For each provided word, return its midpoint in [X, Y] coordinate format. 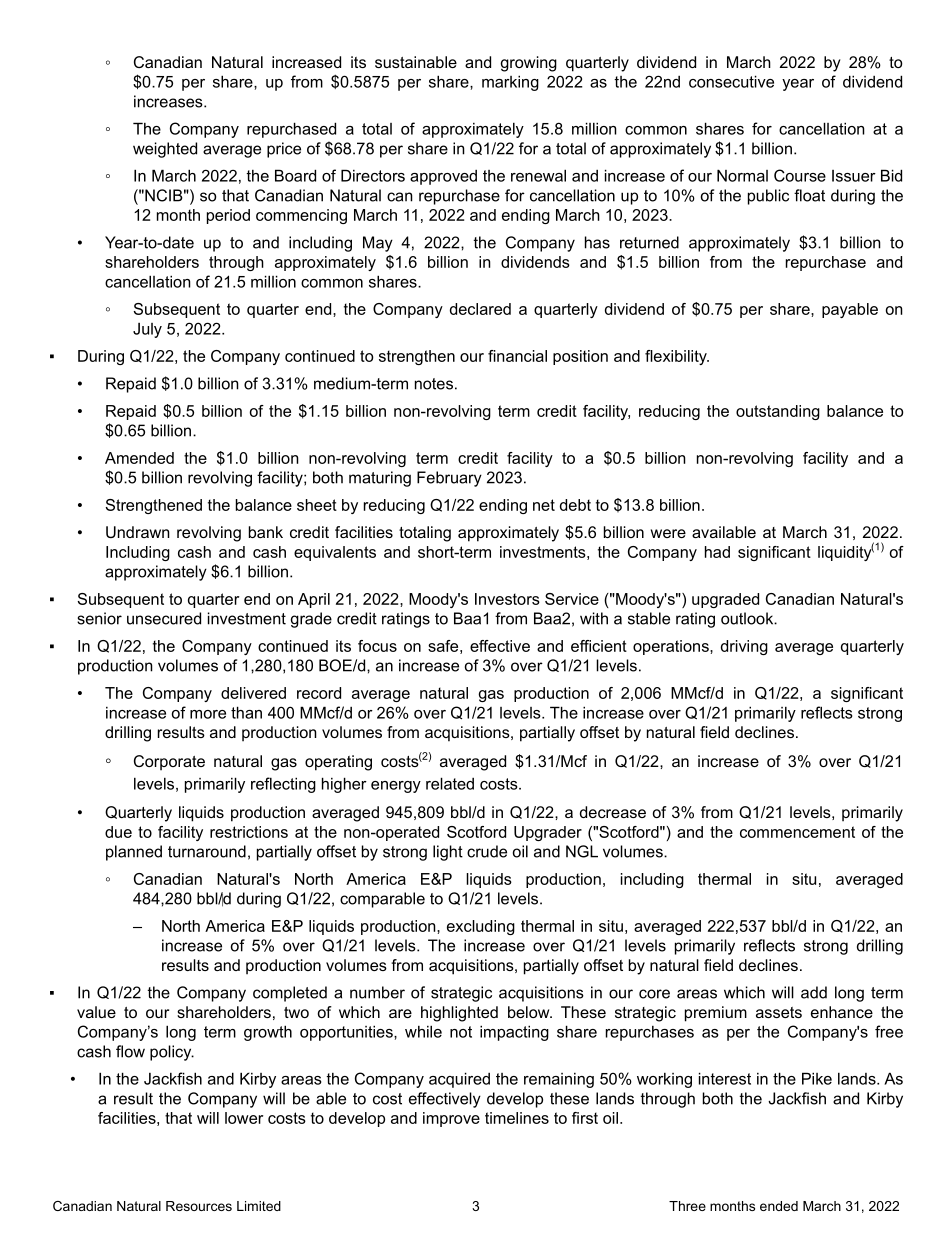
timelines [517, 1118]
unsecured [164, 618]
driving [744, 647]
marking [510, 83]
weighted [165, 150]
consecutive [731, 81]
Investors [507, 599]
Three [687, 1206]
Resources [199, 1206]
